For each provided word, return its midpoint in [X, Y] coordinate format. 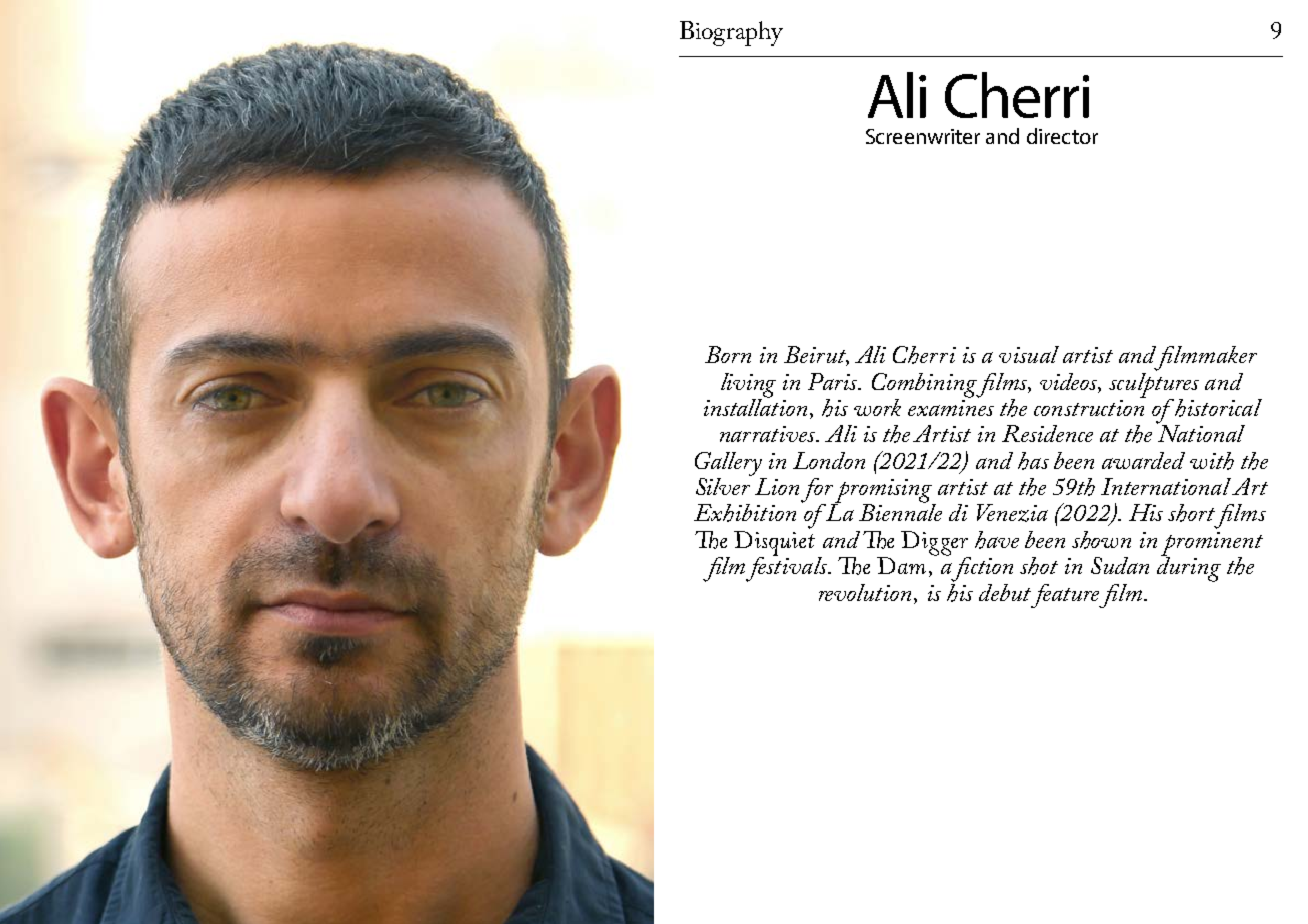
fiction [982, 569]
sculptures [1154, 385]
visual [1029, 354]
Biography [731, 33]
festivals [787, 568]
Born [728, 354]
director [1062, 136]
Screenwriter [923, 136]
